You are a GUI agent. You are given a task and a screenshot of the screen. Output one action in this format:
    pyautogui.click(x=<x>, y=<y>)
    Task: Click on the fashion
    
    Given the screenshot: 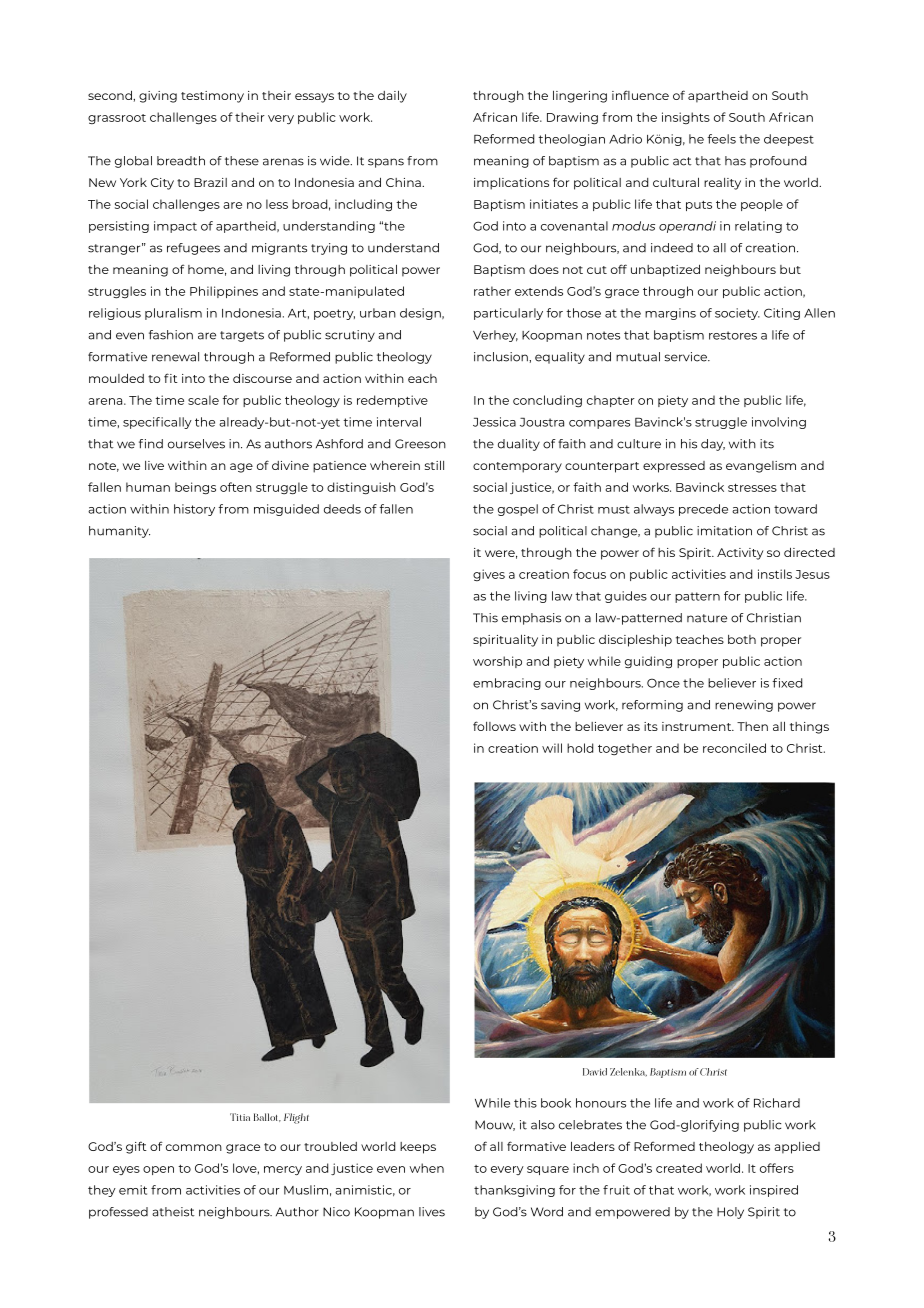 What is the action you would take?
    pyautogui.click(x=171, y=335)
